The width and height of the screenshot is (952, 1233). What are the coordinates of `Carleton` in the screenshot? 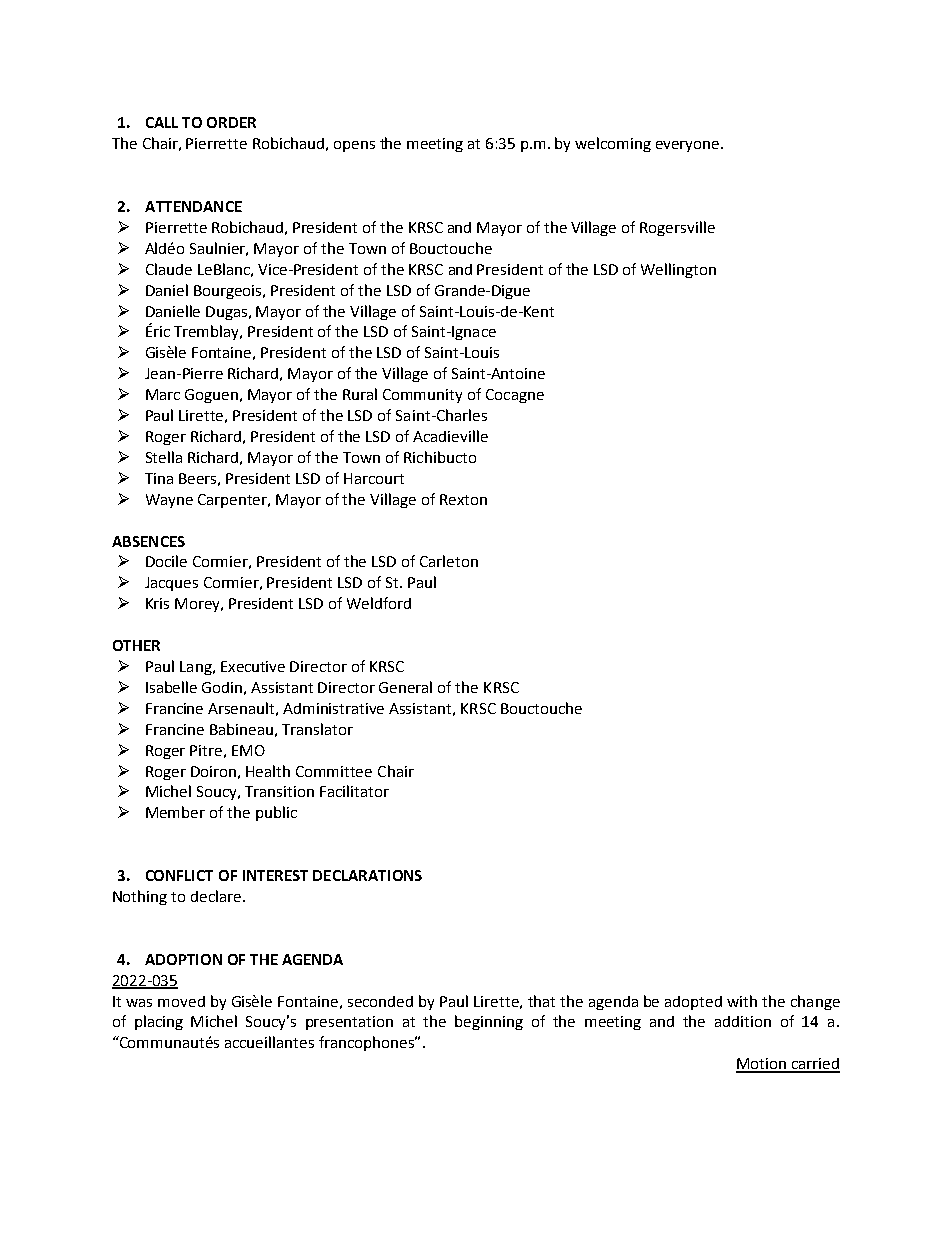 It's located at (449, 561).
